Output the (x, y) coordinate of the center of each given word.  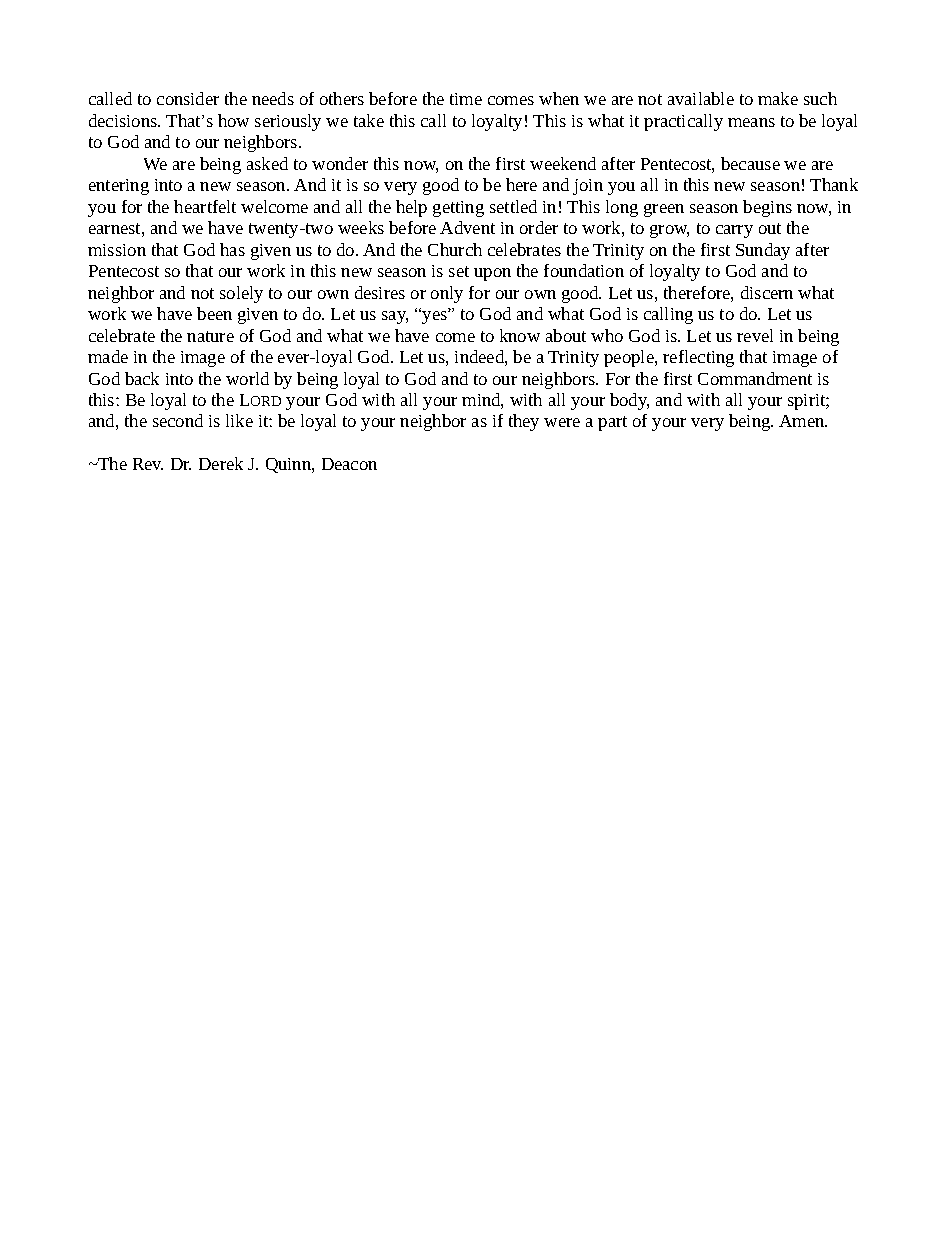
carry (734, 231)
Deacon (349, 464)
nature (210, 336)
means (751, 122)
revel (755, 335)
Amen (803, 421)
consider (188, 98)
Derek (221, 463)
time (466, 99)
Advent (467, 227)
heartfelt (205, 206)
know (520, 335)
